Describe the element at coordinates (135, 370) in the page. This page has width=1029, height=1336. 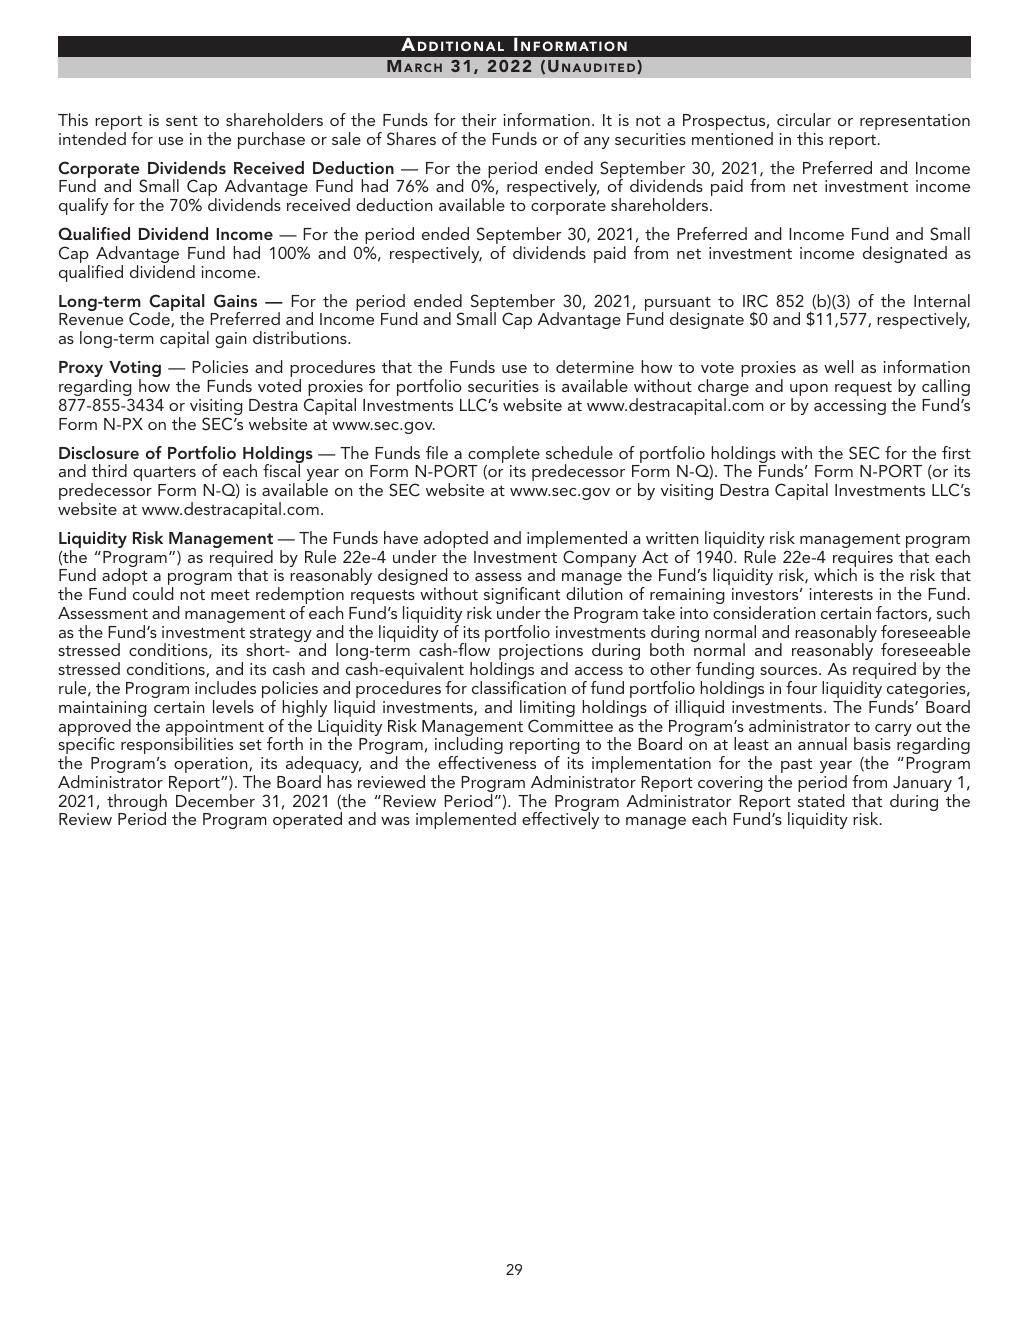
I see `Voting` at that location.
